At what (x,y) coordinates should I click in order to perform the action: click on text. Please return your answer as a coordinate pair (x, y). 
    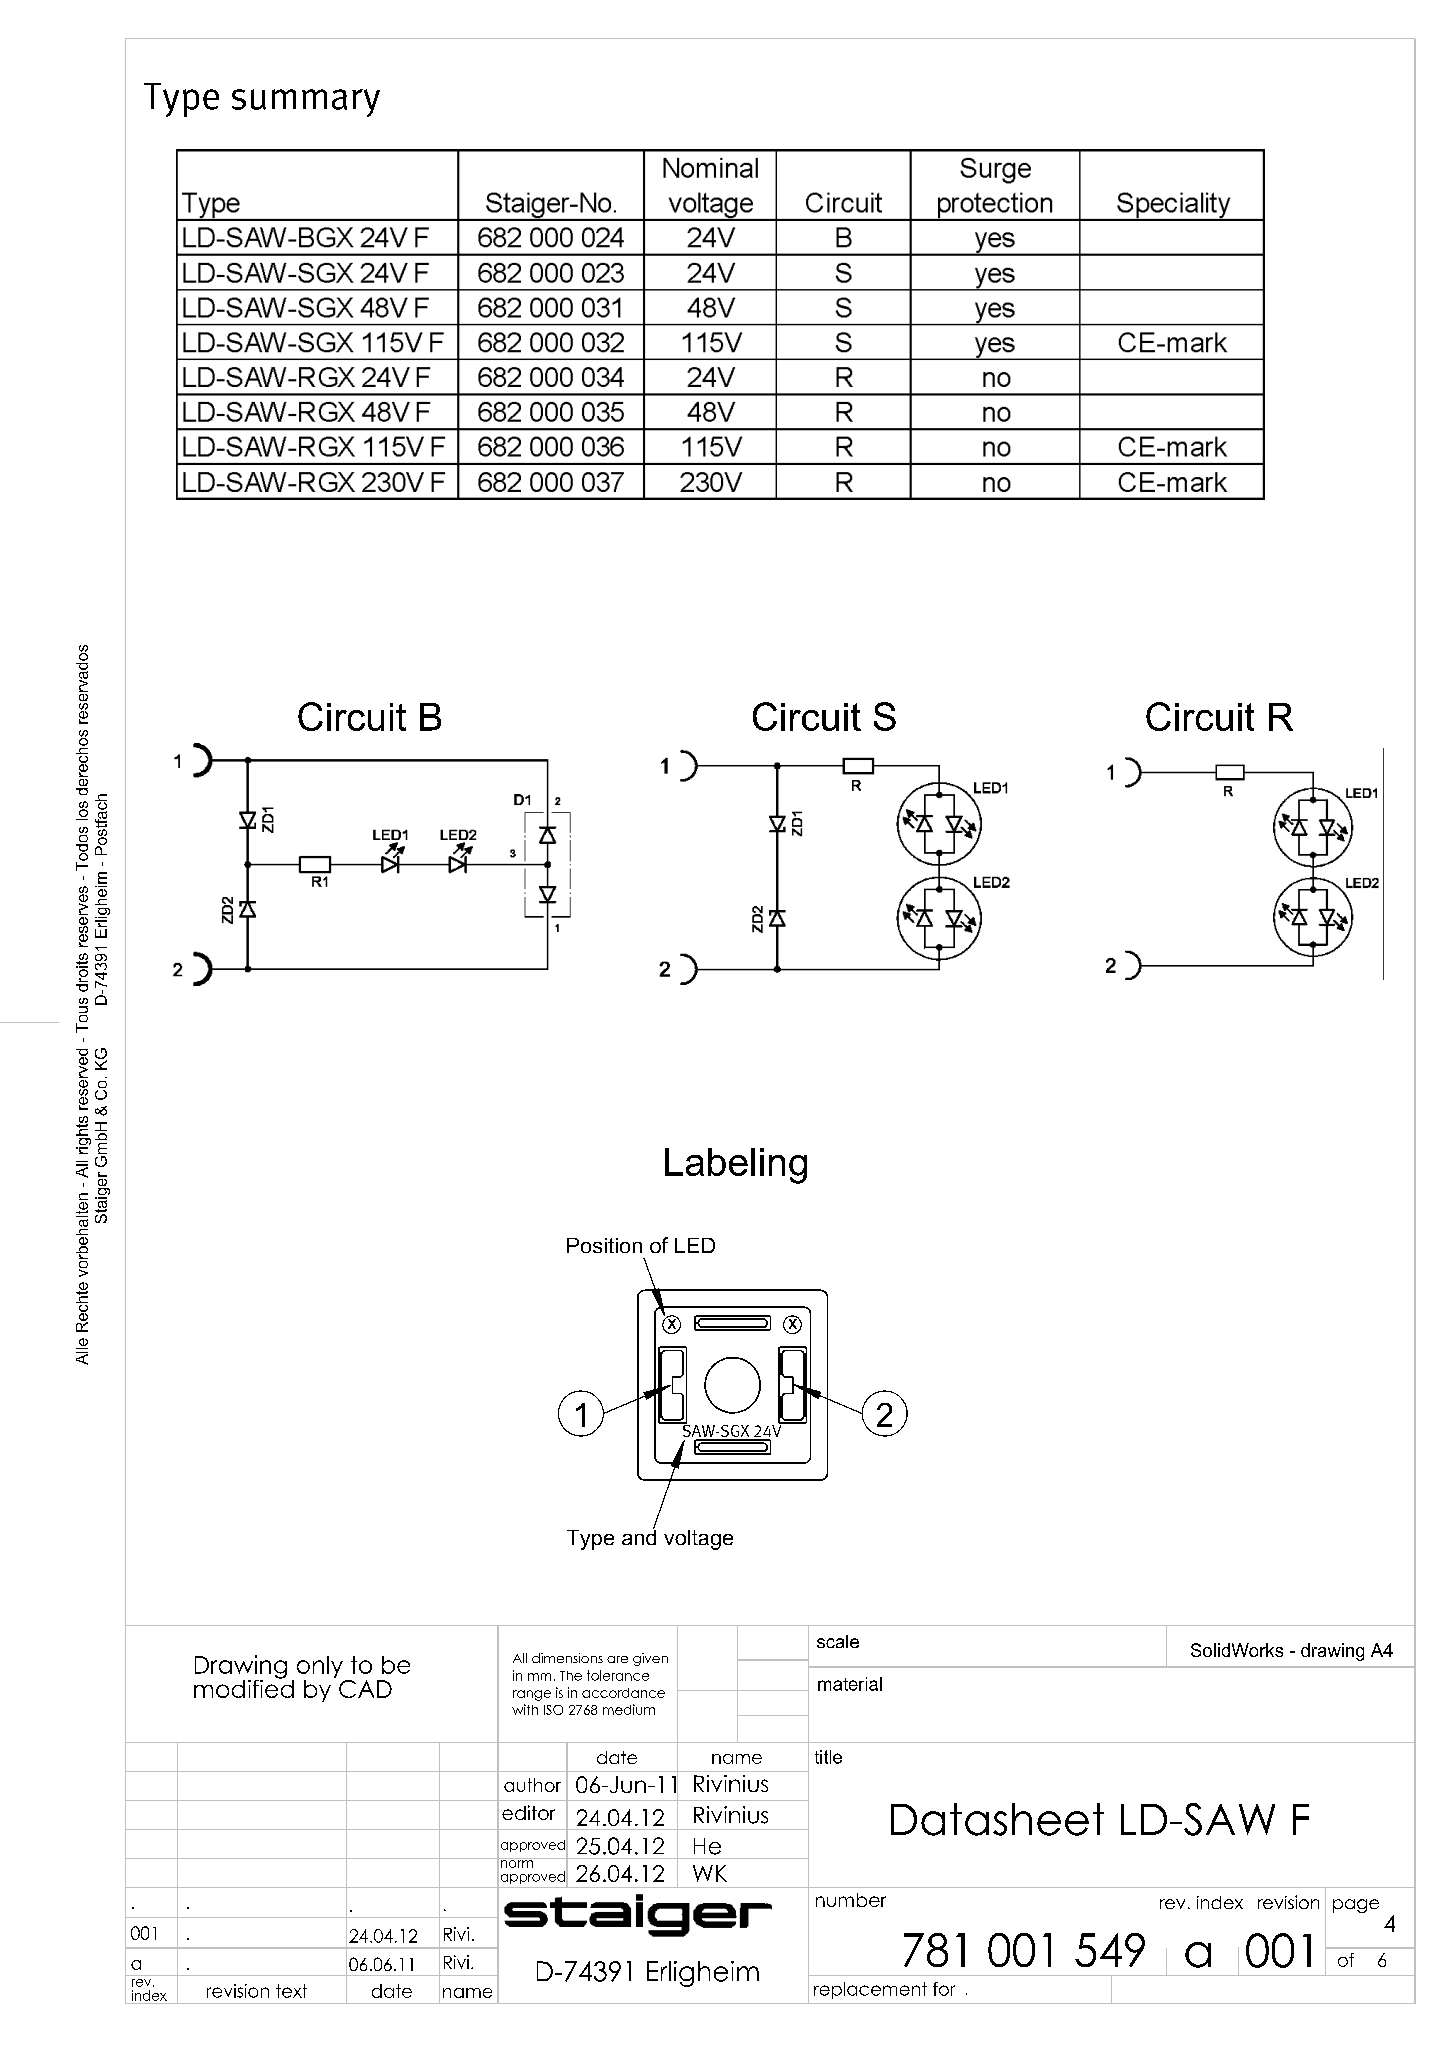
    Looking at the image, I should click on (291, 1991).
